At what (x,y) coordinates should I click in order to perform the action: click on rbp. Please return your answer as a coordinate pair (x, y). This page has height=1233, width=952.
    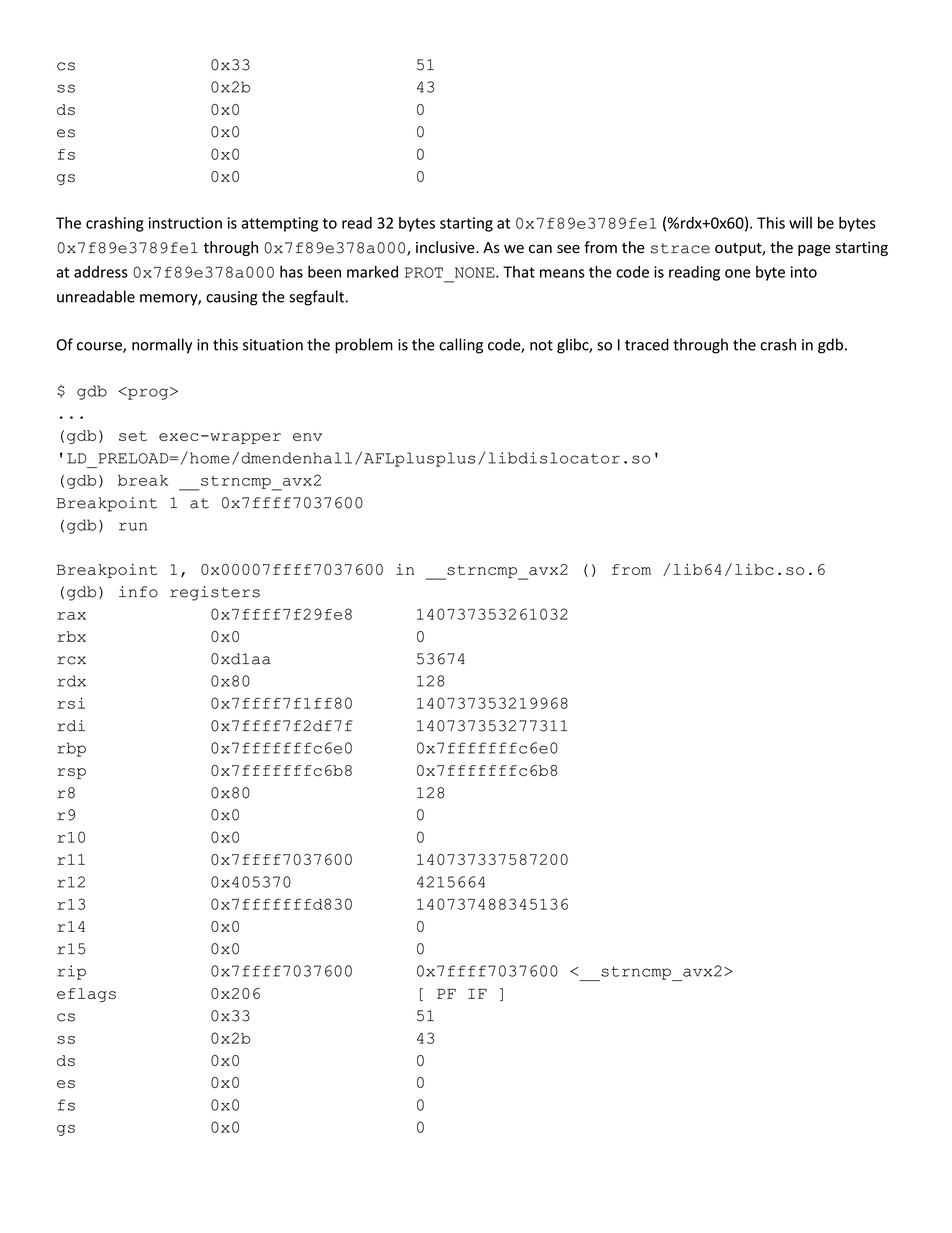
    Looking at the image, I should click on (71, 749).
